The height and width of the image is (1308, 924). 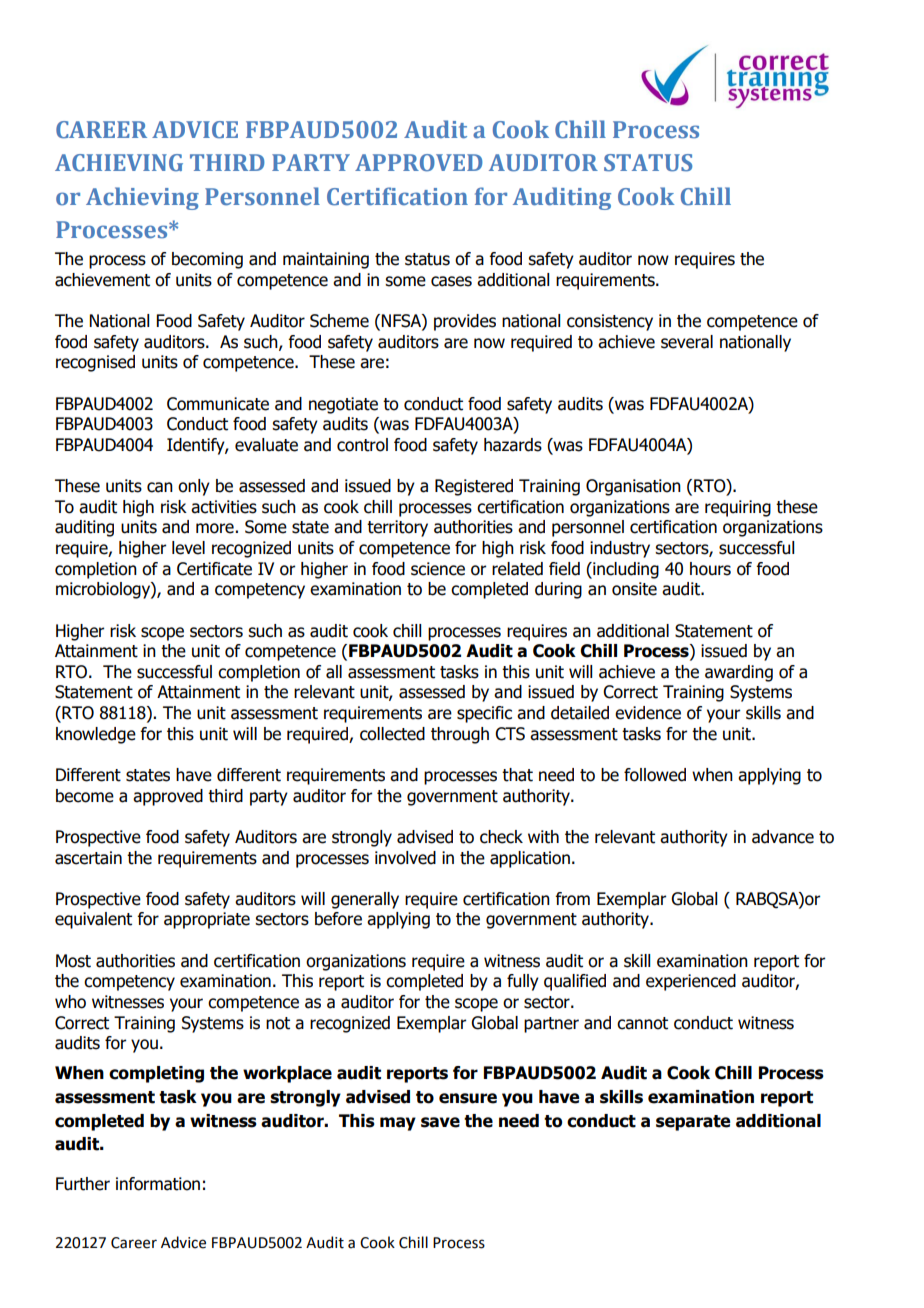 What do you see at coordinates (451, 281) in the image?
I see `cases` at bounding box center [451, 281].
